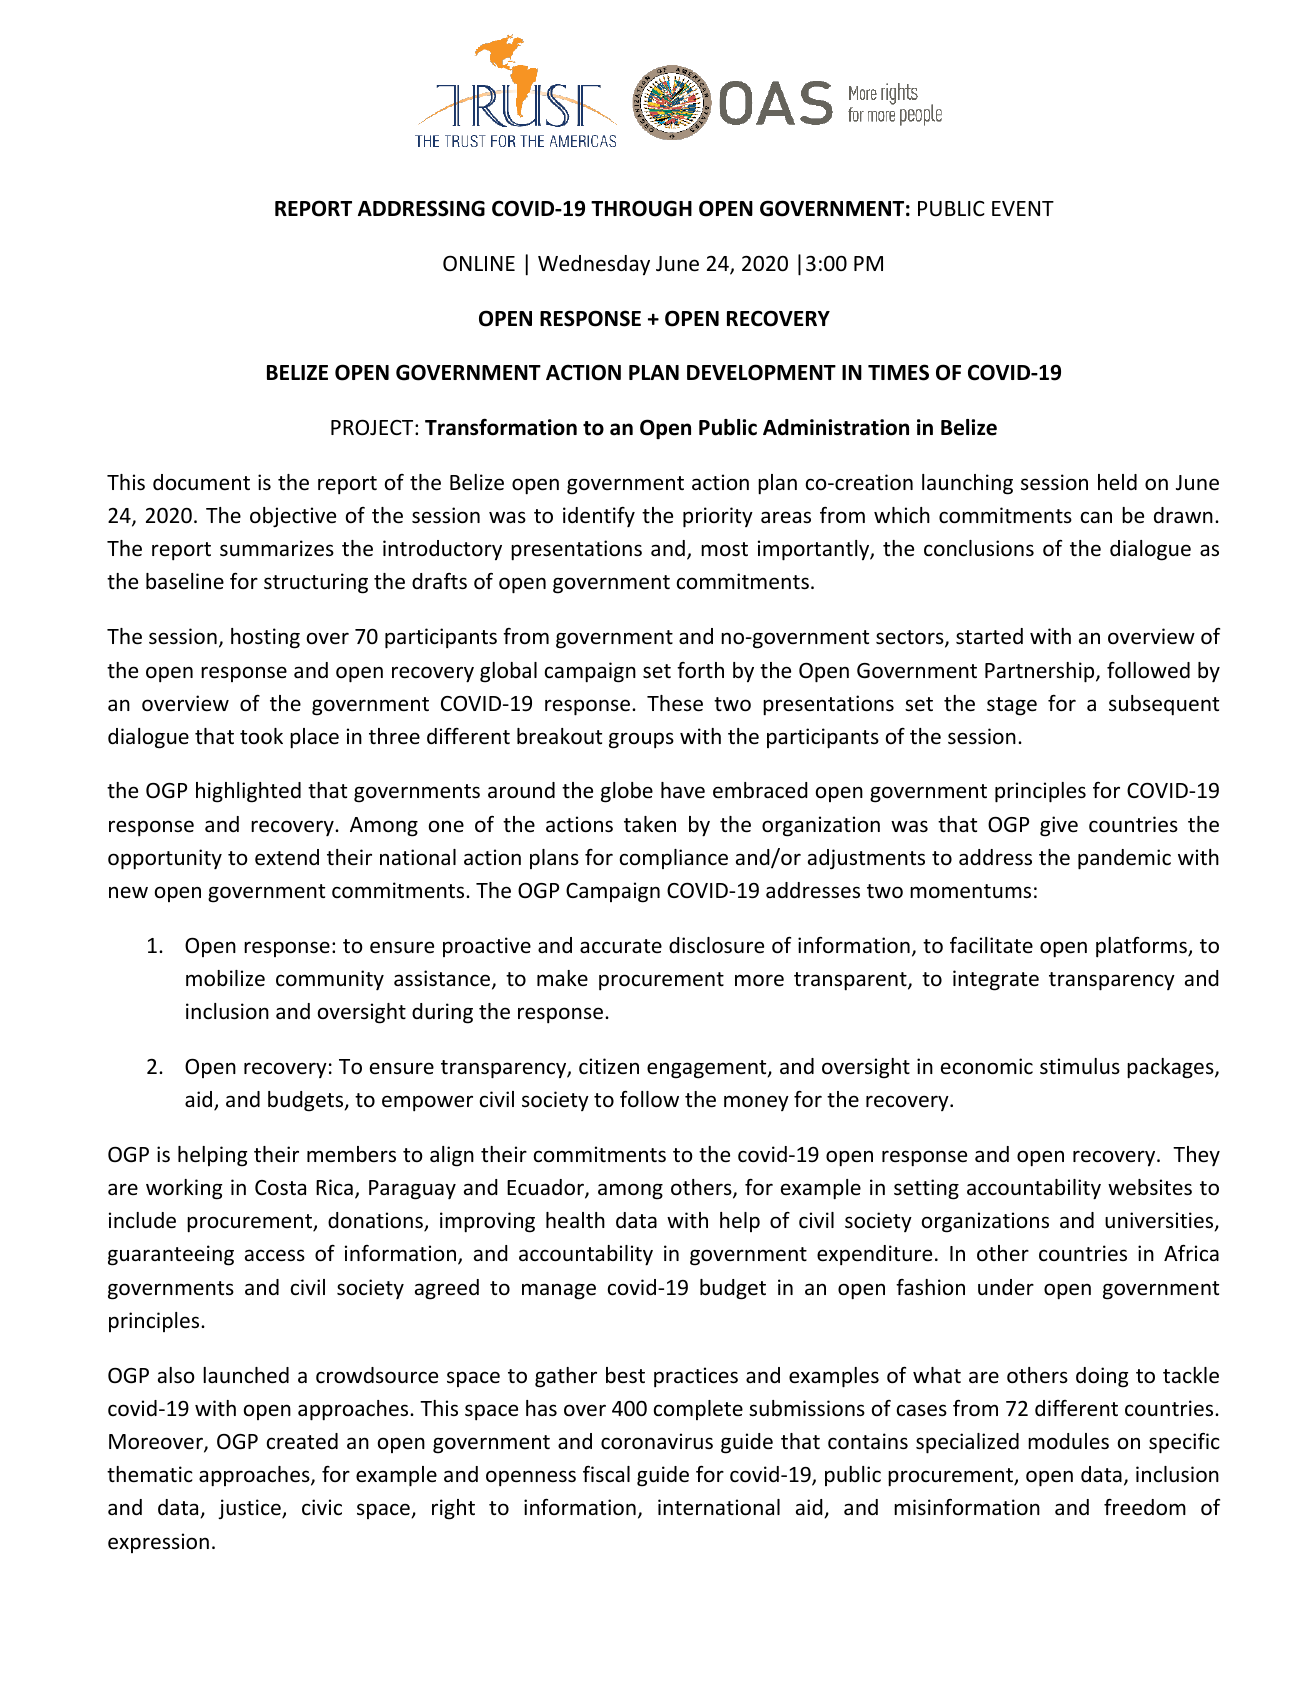  I want to click on THROUGH, so click(641, 208).
